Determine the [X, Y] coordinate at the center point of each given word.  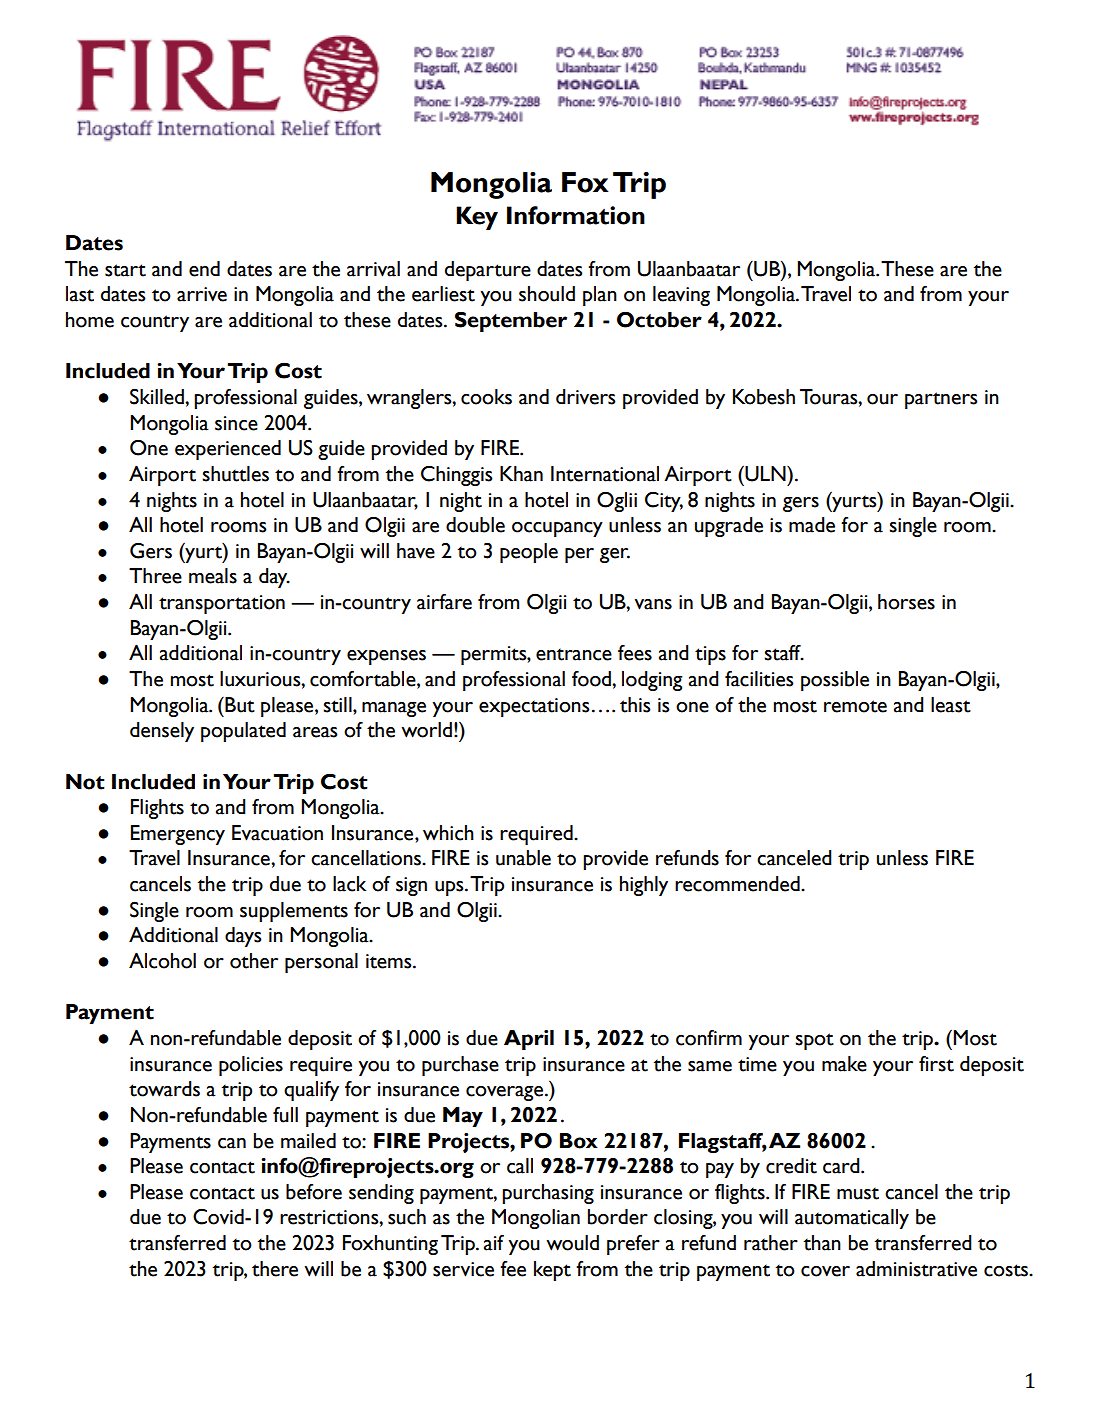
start [125, 270]
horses [906, 602]
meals [213, 576]
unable [523, 858]
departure [488, 271]
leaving [681, 296]
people [529, 553]
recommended [738, 884]
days [243, 937]
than [822, 1243]
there [275, 1269]
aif [494, 1243]
